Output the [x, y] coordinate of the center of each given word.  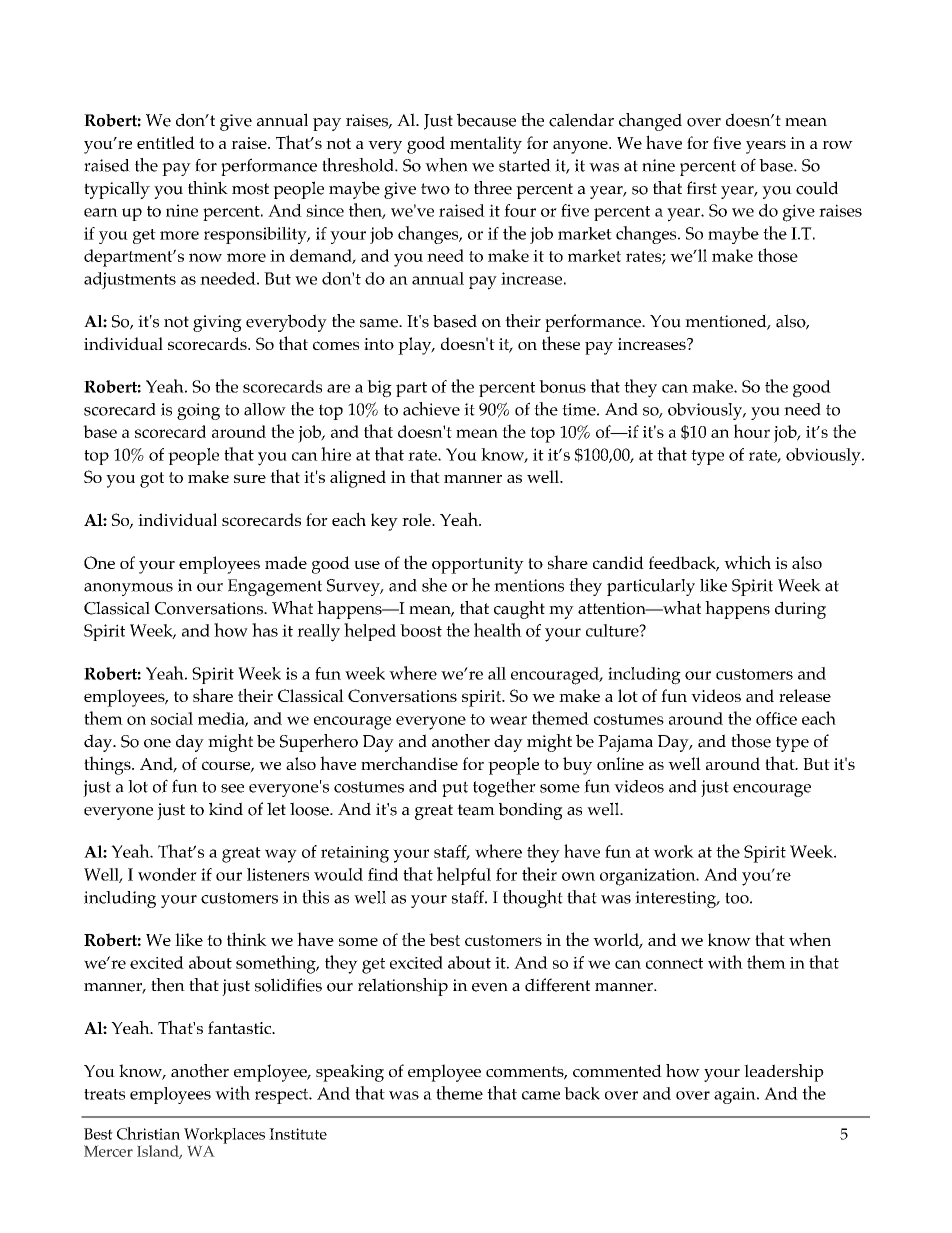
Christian [148, 1133]
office [776, 718]
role [417, 519]
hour [752, 431]
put [455, 789]
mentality [486, 145]
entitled [166, 142]
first [702, 188]
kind [226, 809]
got [152, 480]
